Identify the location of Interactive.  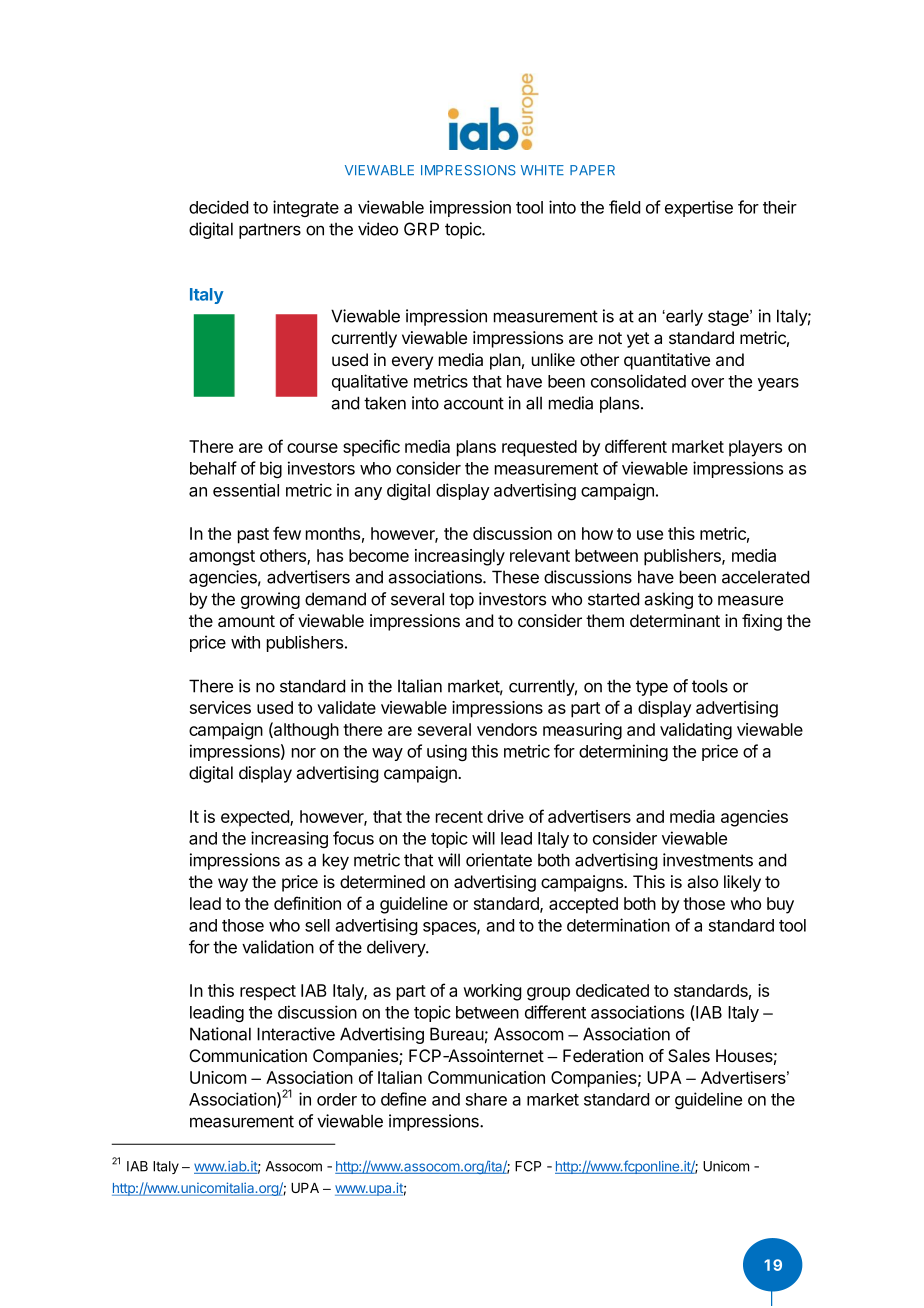
(296, 1034).
